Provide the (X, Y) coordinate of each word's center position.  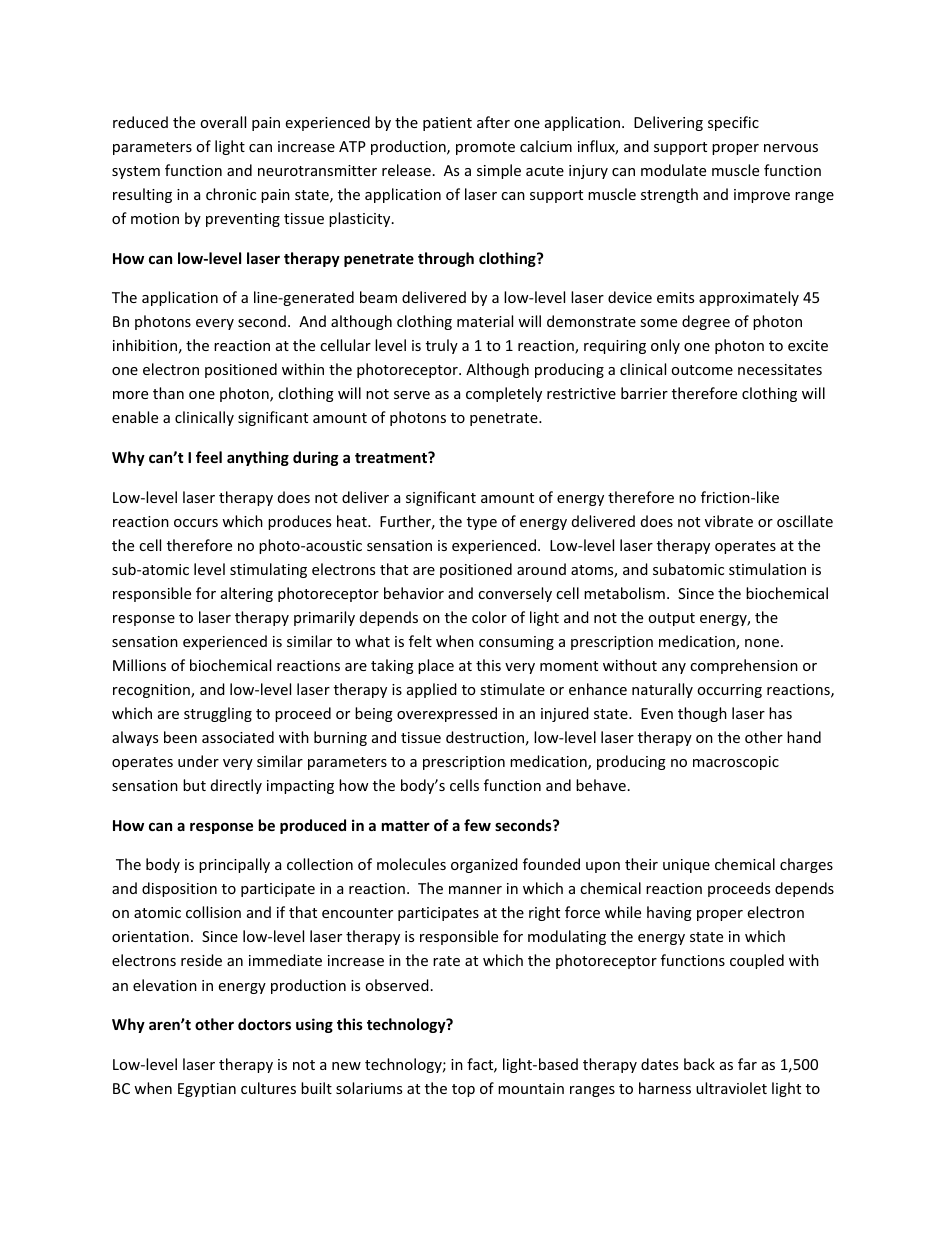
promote (485, 148)
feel (209, 457)
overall (223, 122)
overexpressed (447, 714)
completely (504, 394)
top (463, 1090)
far (747, 1064)
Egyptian (207, 1090)
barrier (644, 393)
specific (733, 123)
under (198, 761)
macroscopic (736, 763)
